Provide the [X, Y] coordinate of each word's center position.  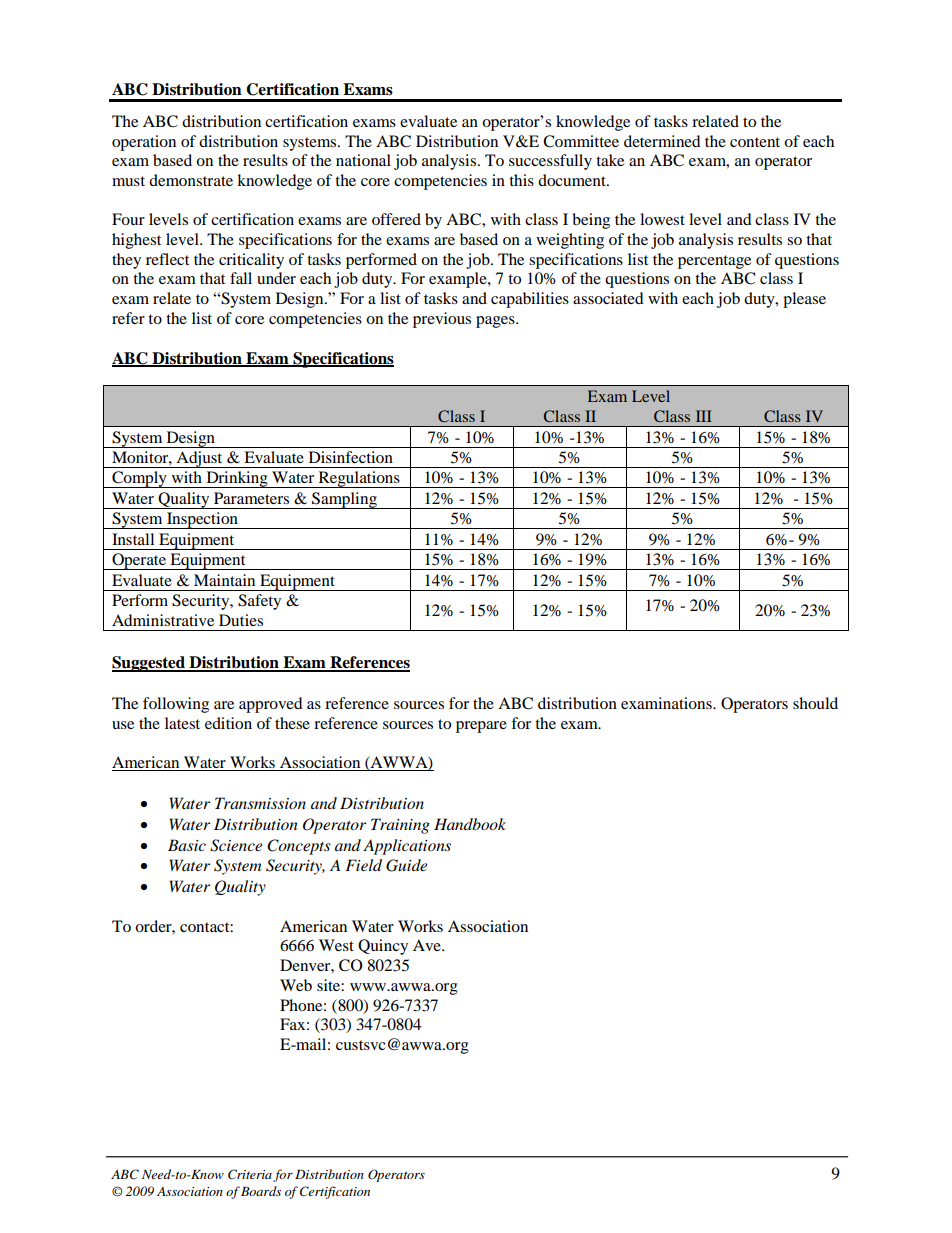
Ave [428, 945]
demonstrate [191, 180]
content [755, 142]
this [521, 180]
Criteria [250, 1174]
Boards [261, 1191]
